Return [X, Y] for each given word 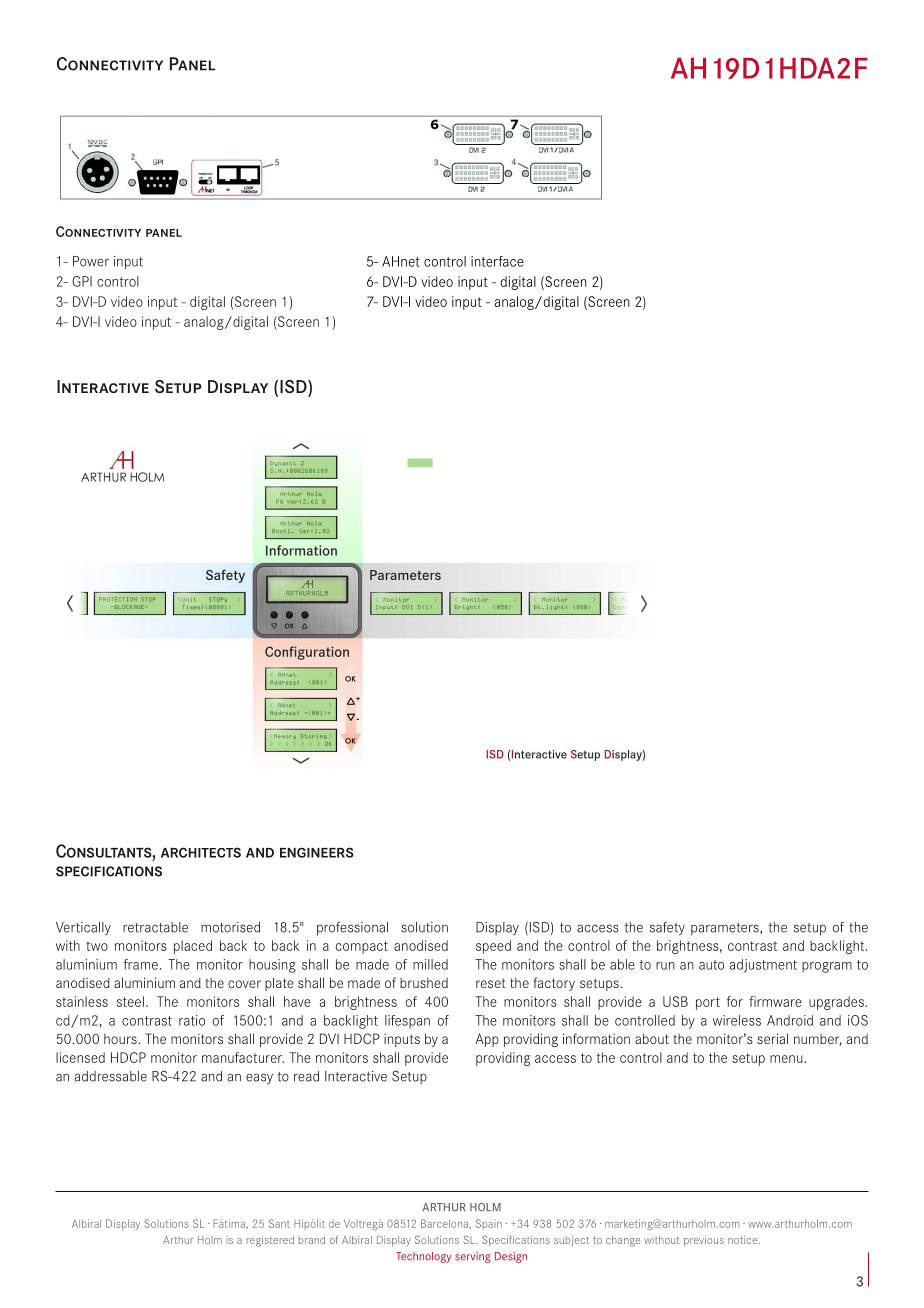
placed [193, 947]
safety [667, 929]
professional [352, 929]
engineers [317, 852]
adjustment [763, 966]
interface [497, 261]
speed [493, 947]
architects [201, 852]
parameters [726, 929]
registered [270, 1241]
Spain [489, 1224]
